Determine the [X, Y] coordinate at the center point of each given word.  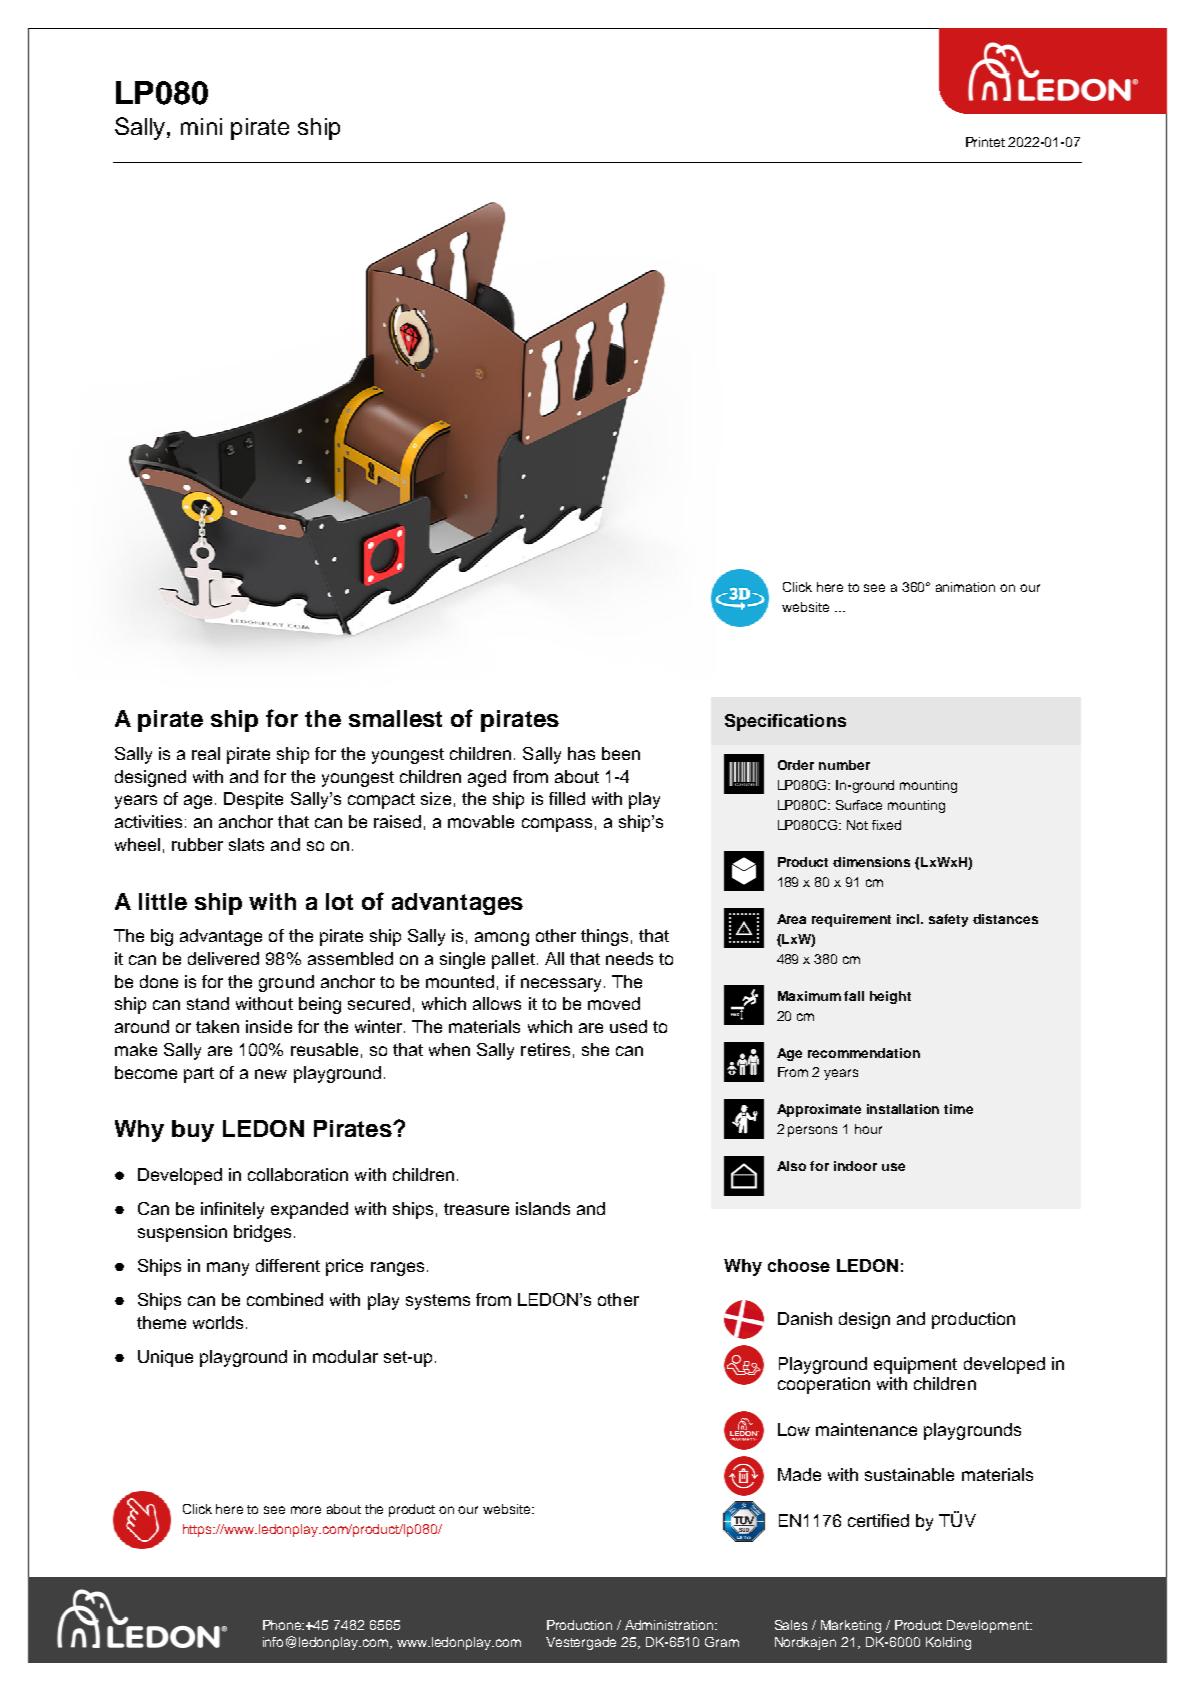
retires [545, 1049]
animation [965, 587]
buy [193, 1131]
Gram [722, 1642]
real [206, 753]
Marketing [851, 1626]
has [581, 753]
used [628, 1026]
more [306, 1510]
